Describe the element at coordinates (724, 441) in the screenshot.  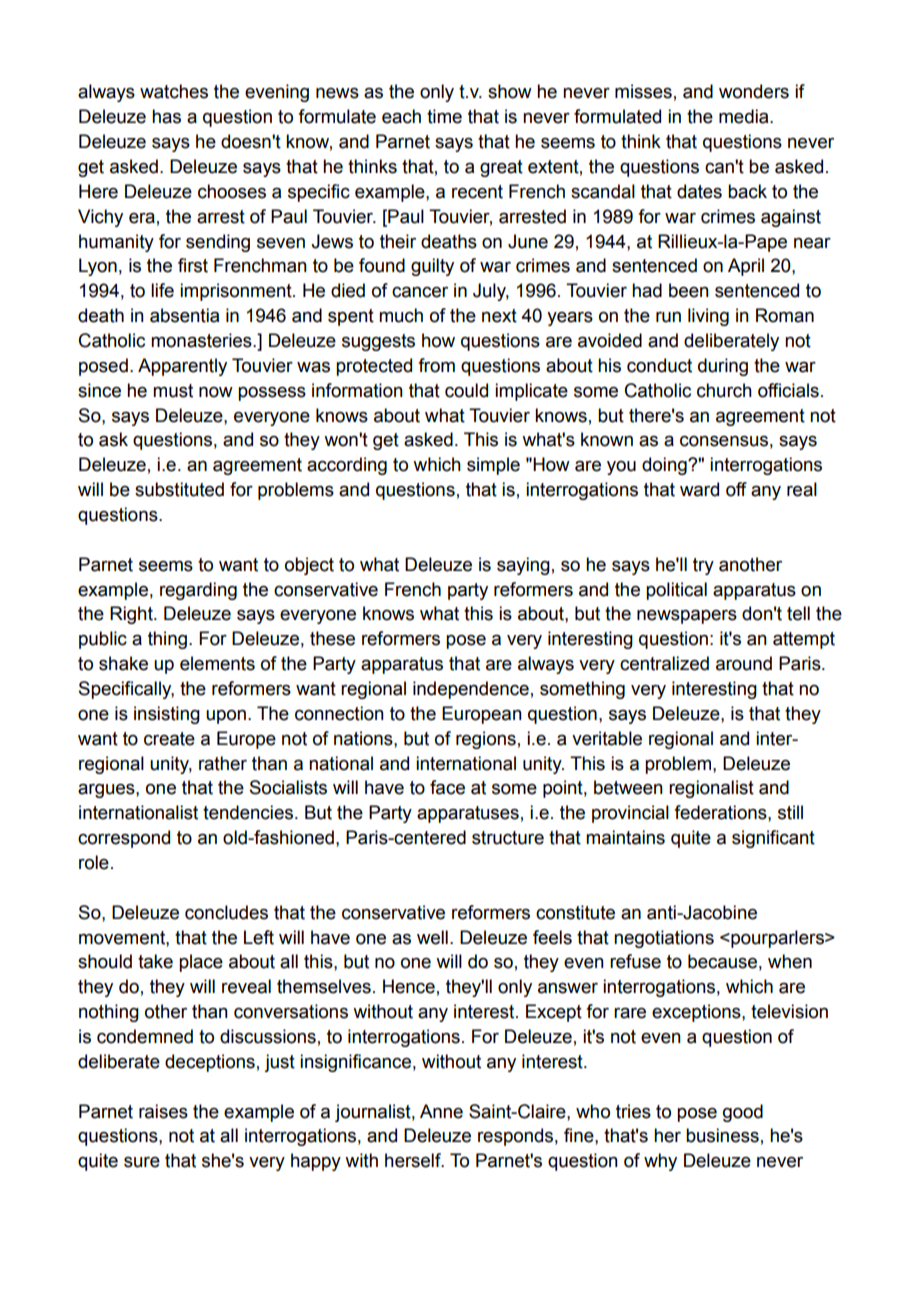
I see `consensus` at that location.
